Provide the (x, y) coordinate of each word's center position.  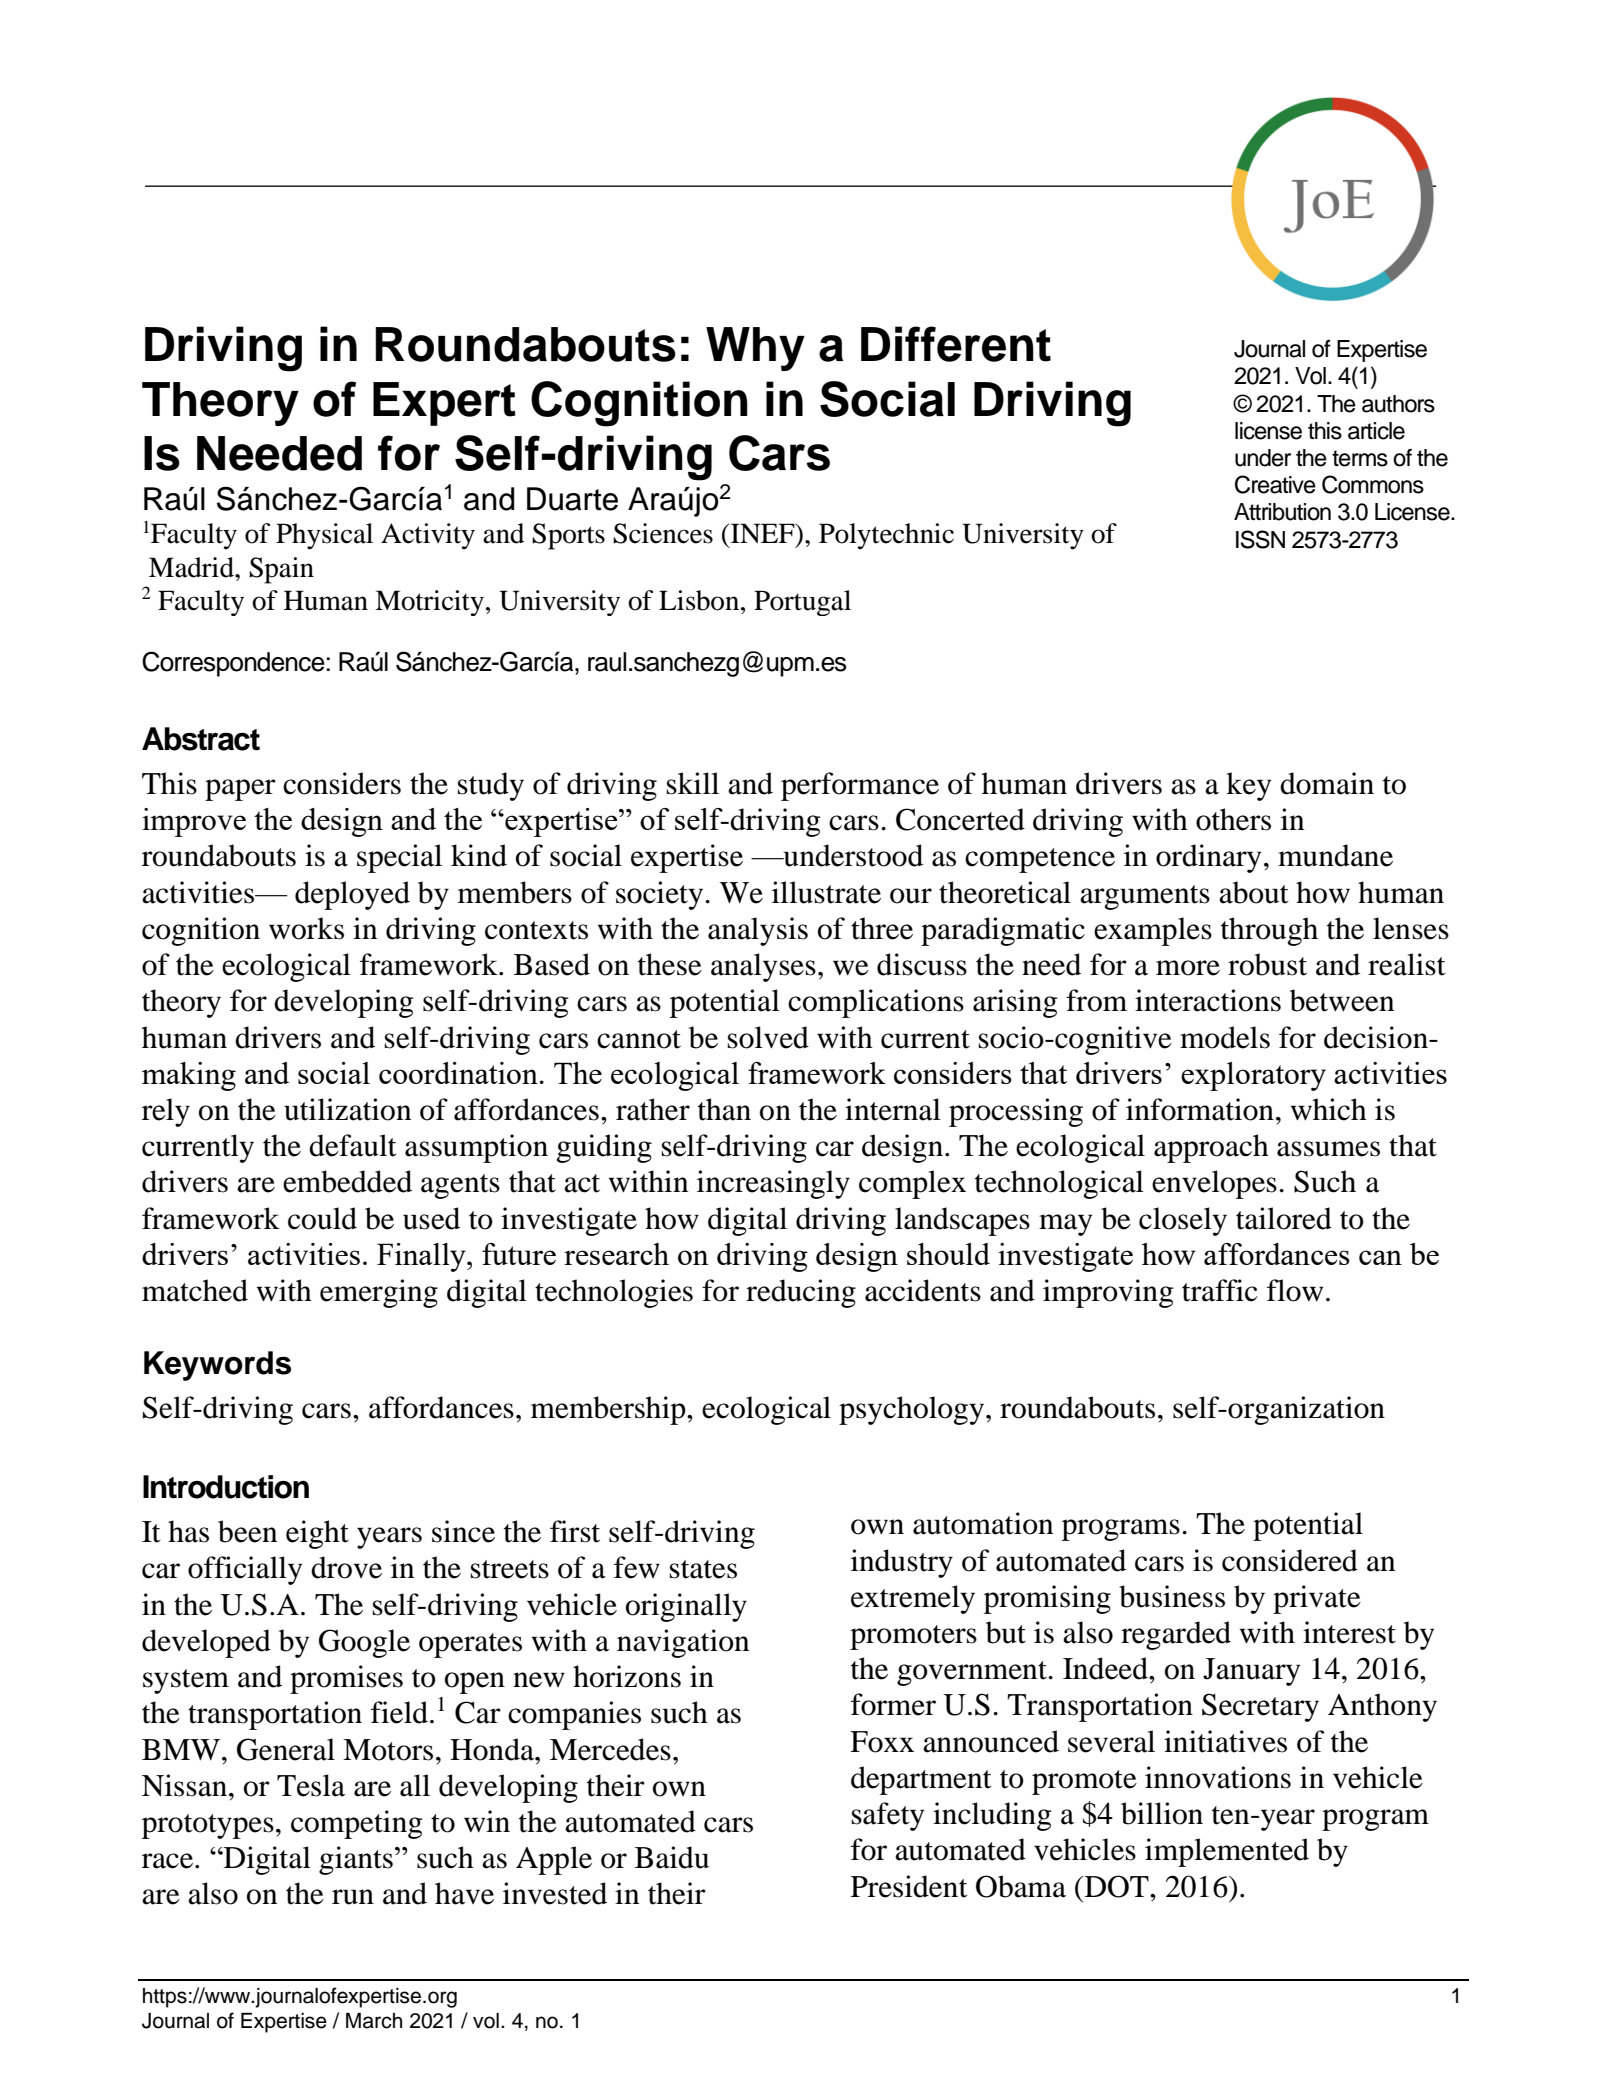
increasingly (773, 1184)
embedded (347, 1181)
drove (346, 1567)
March (374, 2021)
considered (1290, 1560)
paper (240, 790)
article (1376, 431)
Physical (324, 536)
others (1233, 819)
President (909, 1886)
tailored (1284, 1218)
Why (755, 349)
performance (860, 786)
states (703, 1569)
